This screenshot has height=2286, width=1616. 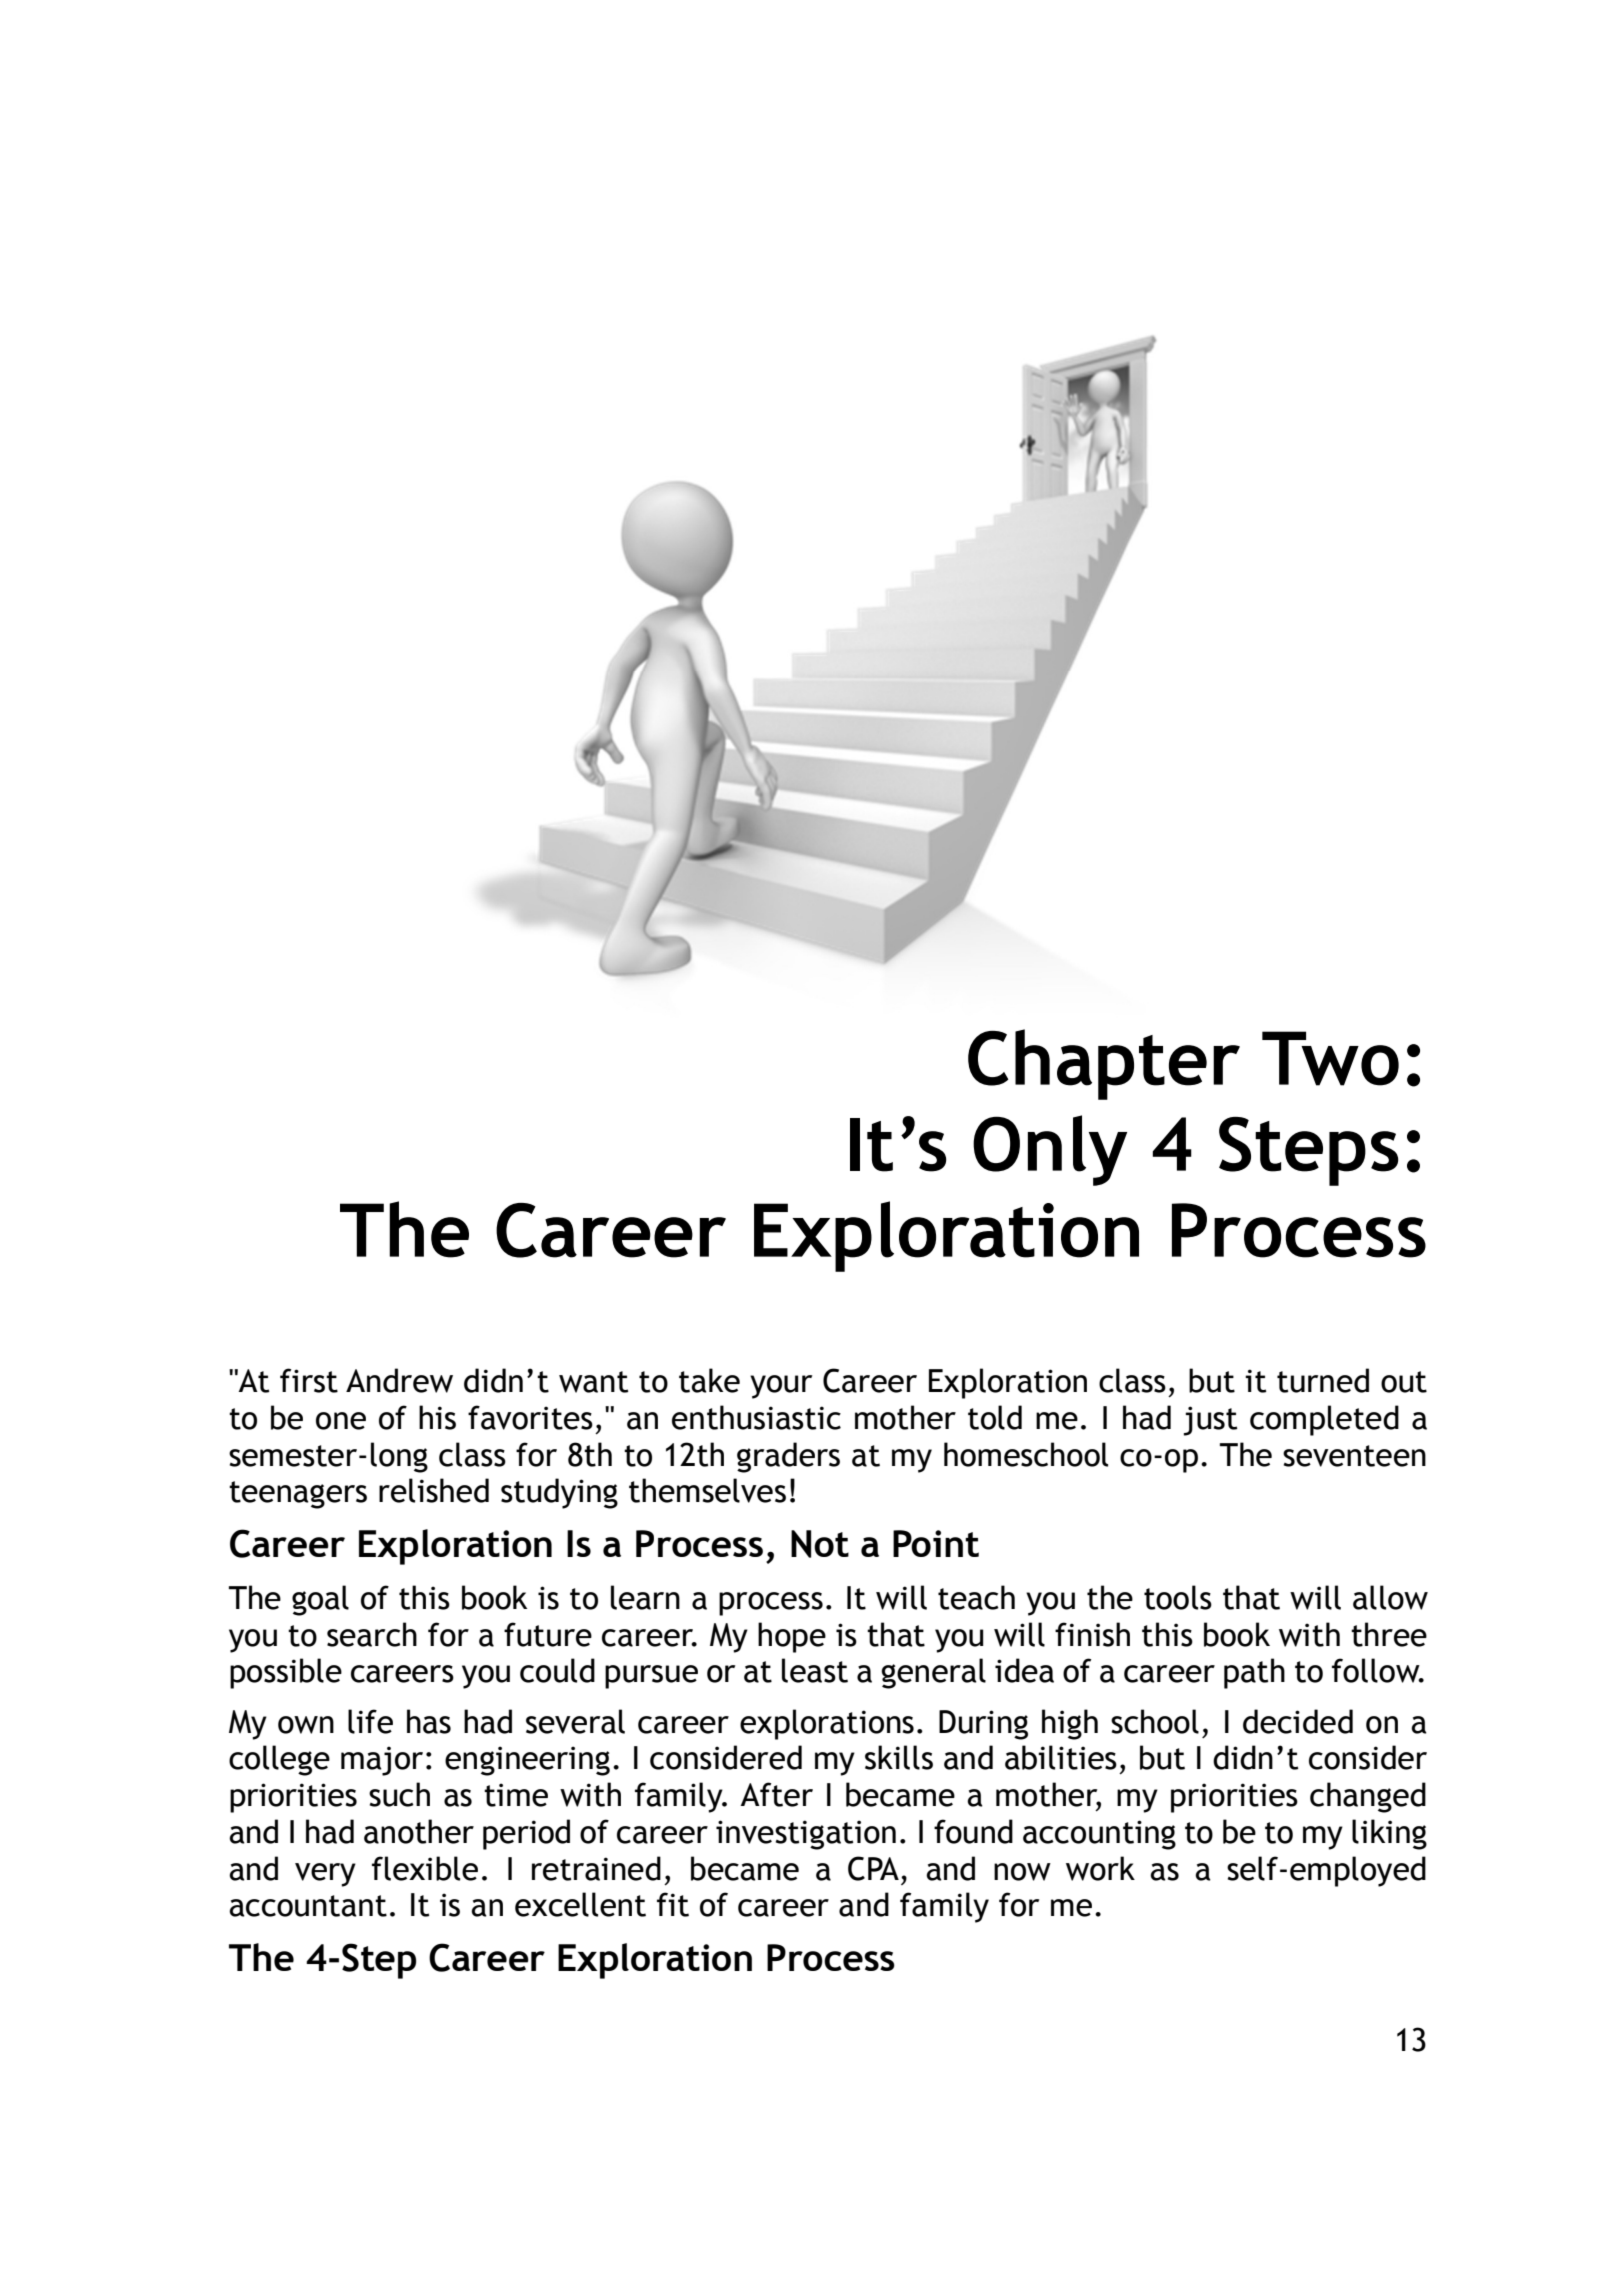 I want to click on flexible, so click(x=425, y=1868).
